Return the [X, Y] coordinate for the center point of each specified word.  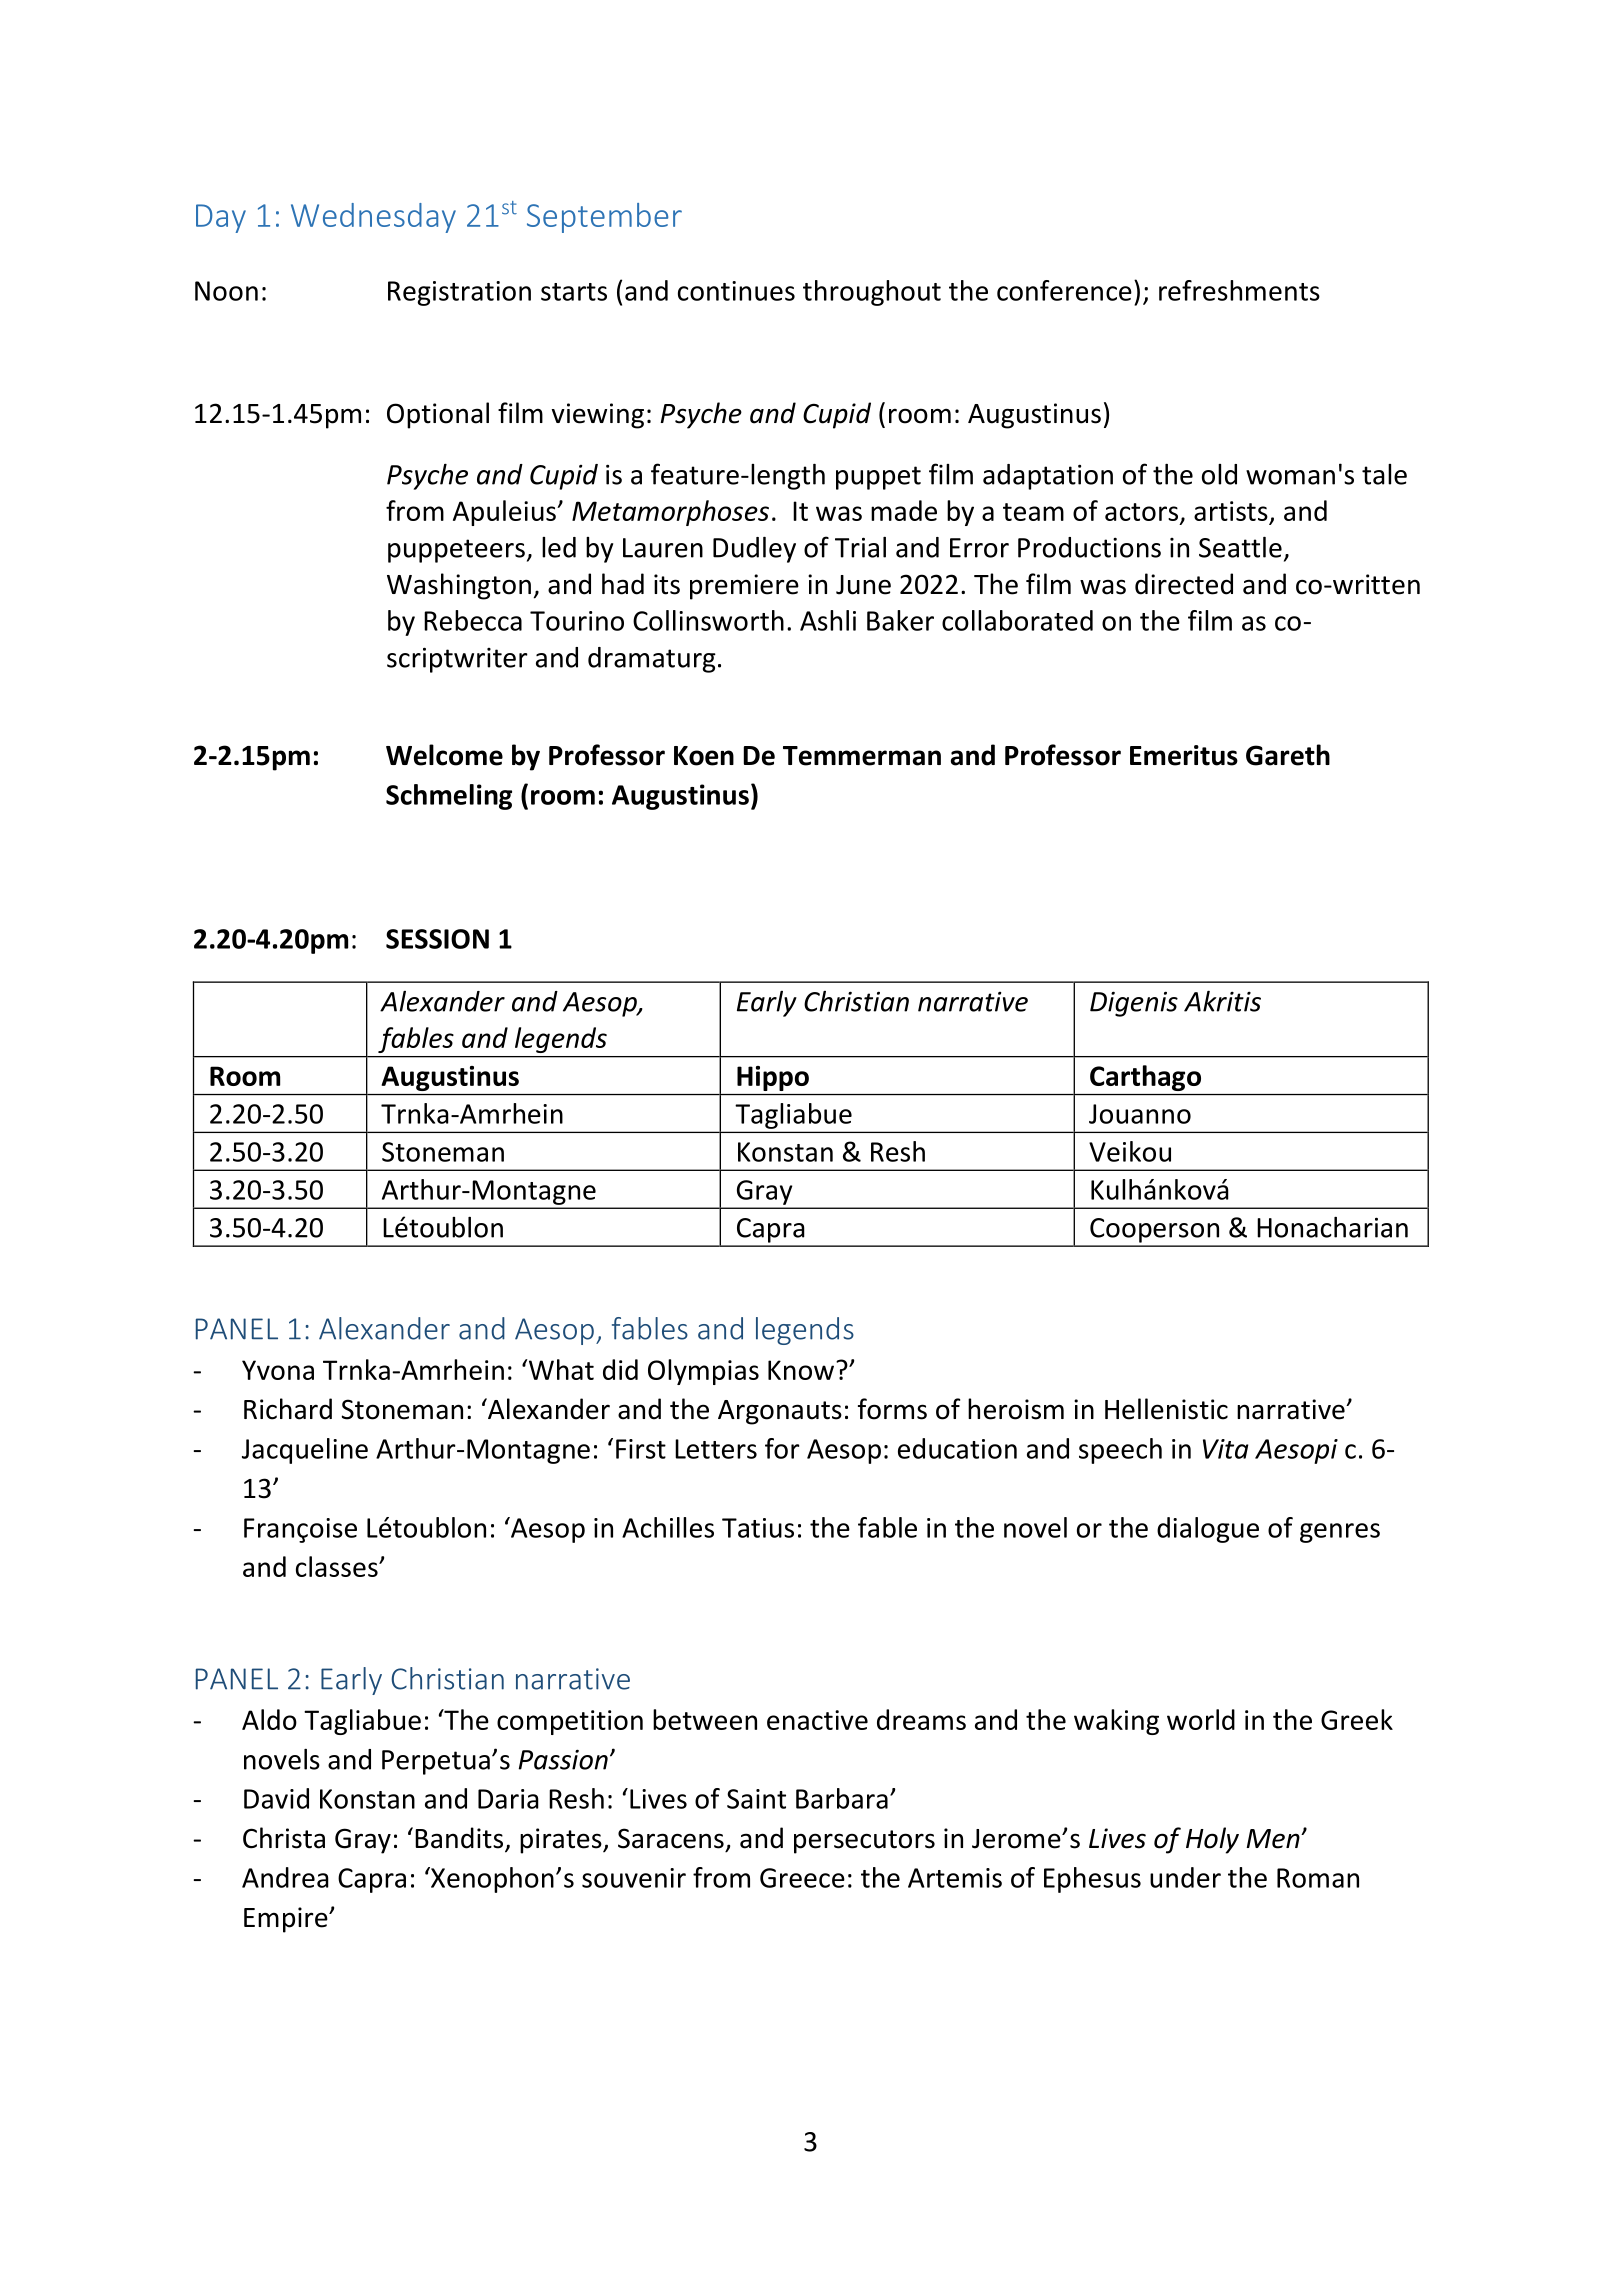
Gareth [1288, 755]
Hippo [773, 1078]
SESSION [437, 939]
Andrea [285, 1877]
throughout [872, 293]
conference [1064, 290]
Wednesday [373, 218]
